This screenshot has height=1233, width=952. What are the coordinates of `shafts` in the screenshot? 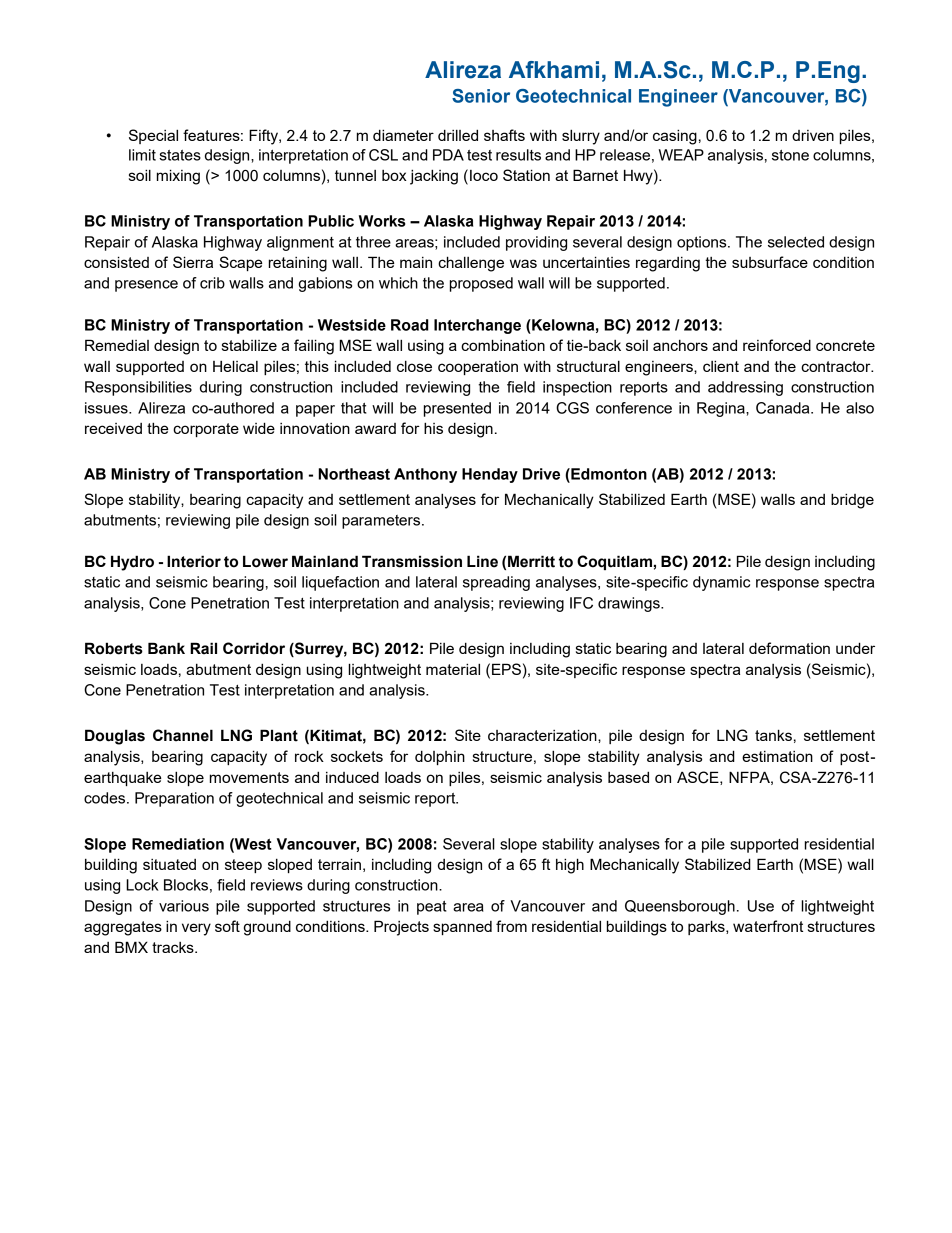 It's located at (504, 135).
